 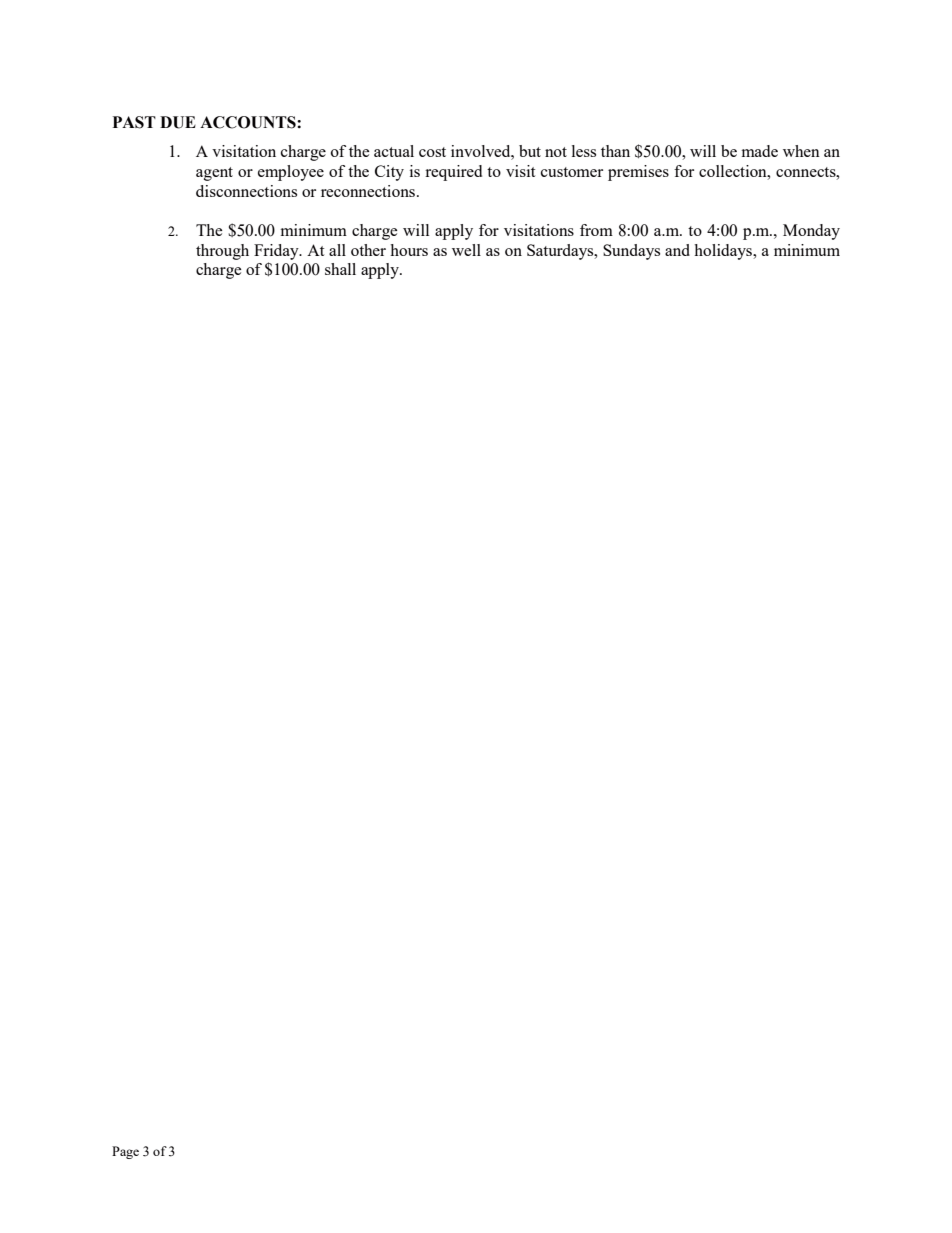 I want to click on from, so click(x=596, y=230).
